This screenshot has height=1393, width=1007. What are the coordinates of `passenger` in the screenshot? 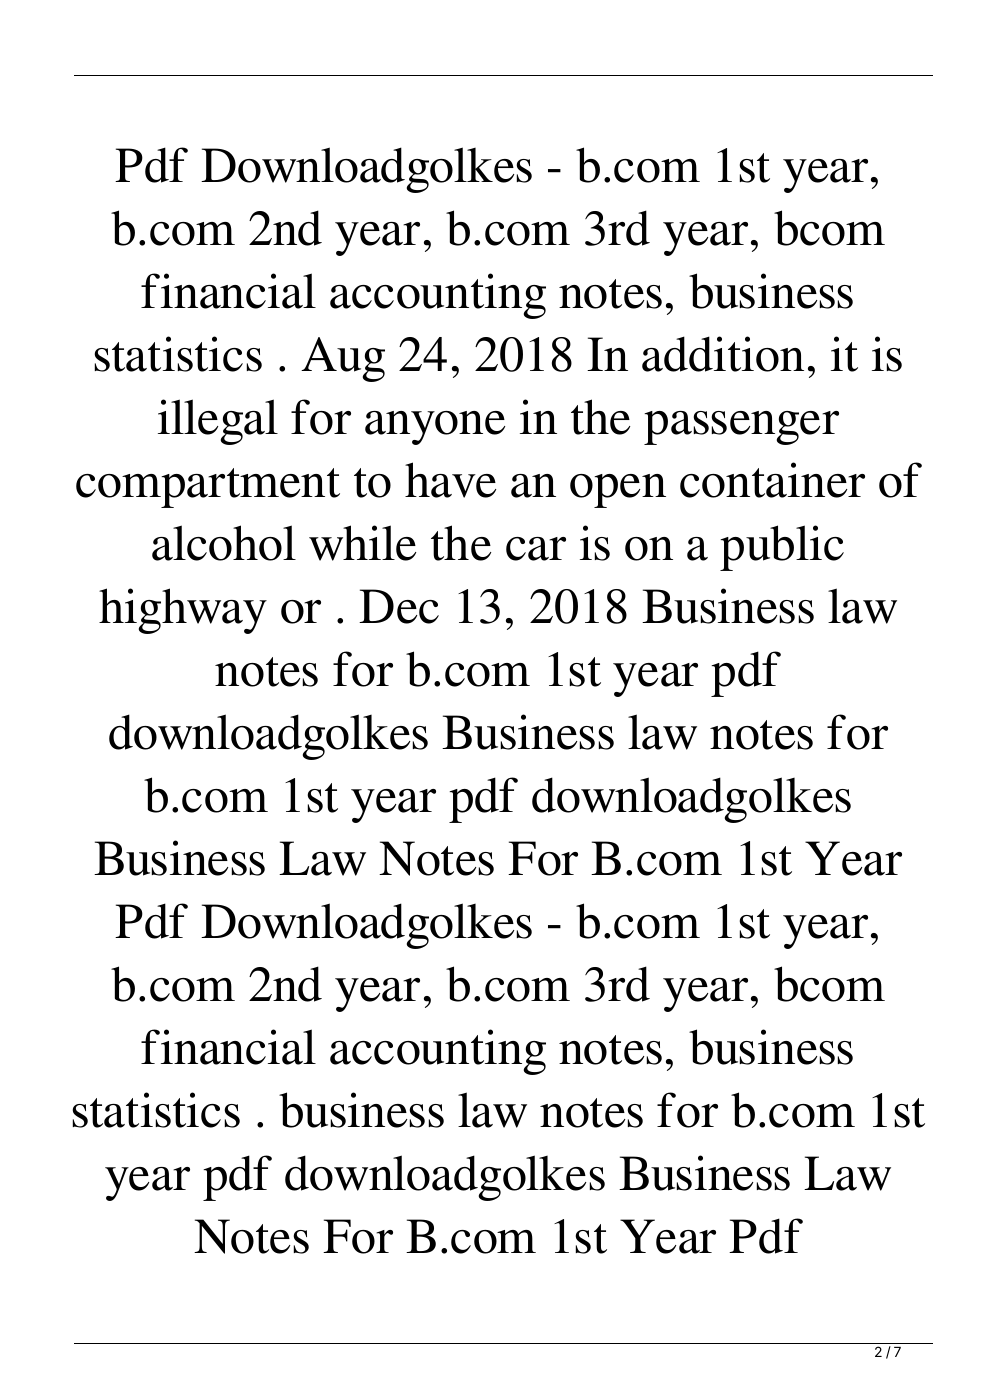 It's located at (741, 428).
